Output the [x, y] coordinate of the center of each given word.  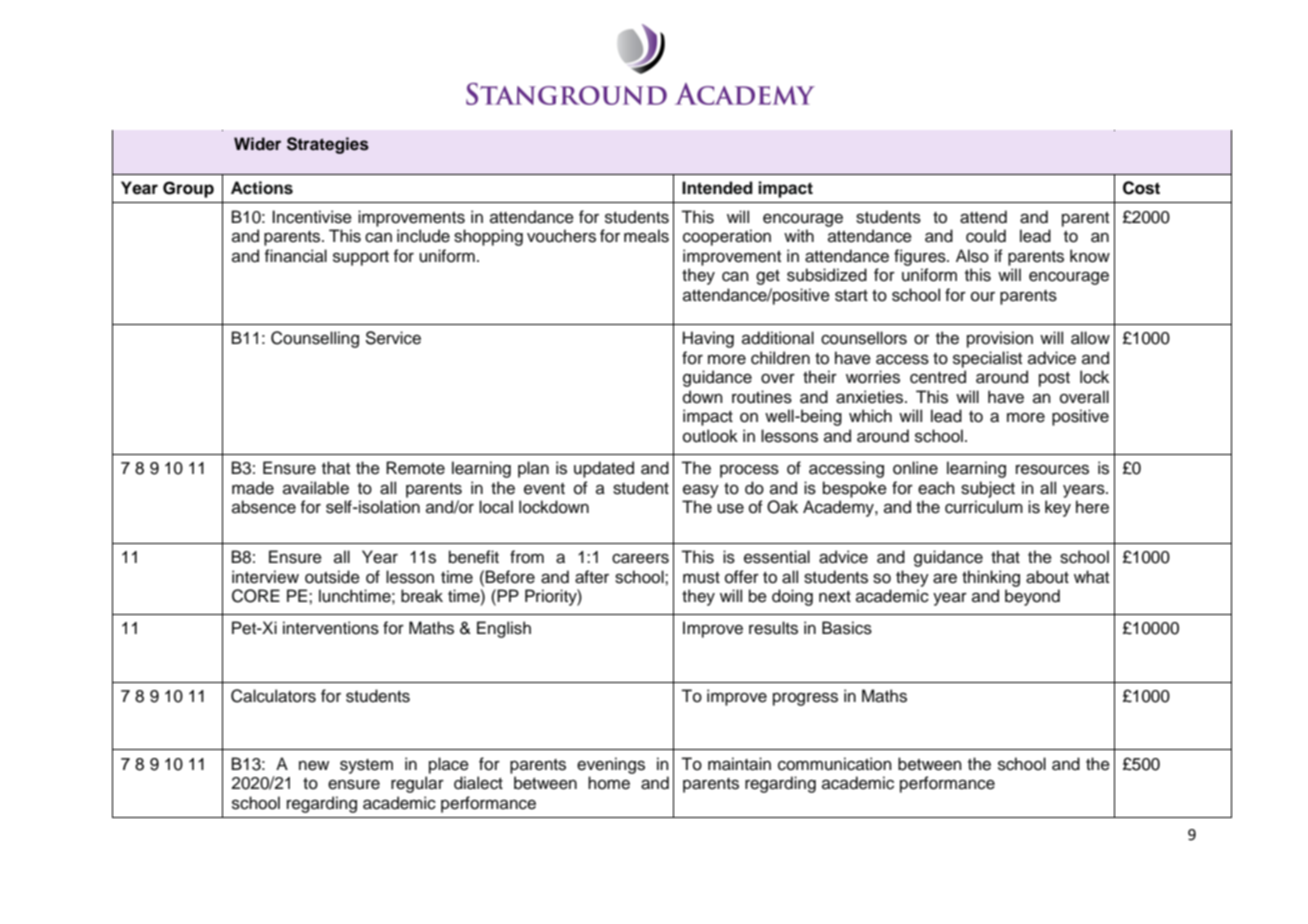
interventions [331, 628]
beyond [1032, 597]
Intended [717, 188]
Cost [1141, 188]
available [316, 488]
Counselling [315, 339]
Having [708, 339]
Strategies [328, 145]
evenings [611, 765]
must [701, 578]
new [314, 765]
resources [1052, 469]
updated [604, 469]
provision [1000, 339]
